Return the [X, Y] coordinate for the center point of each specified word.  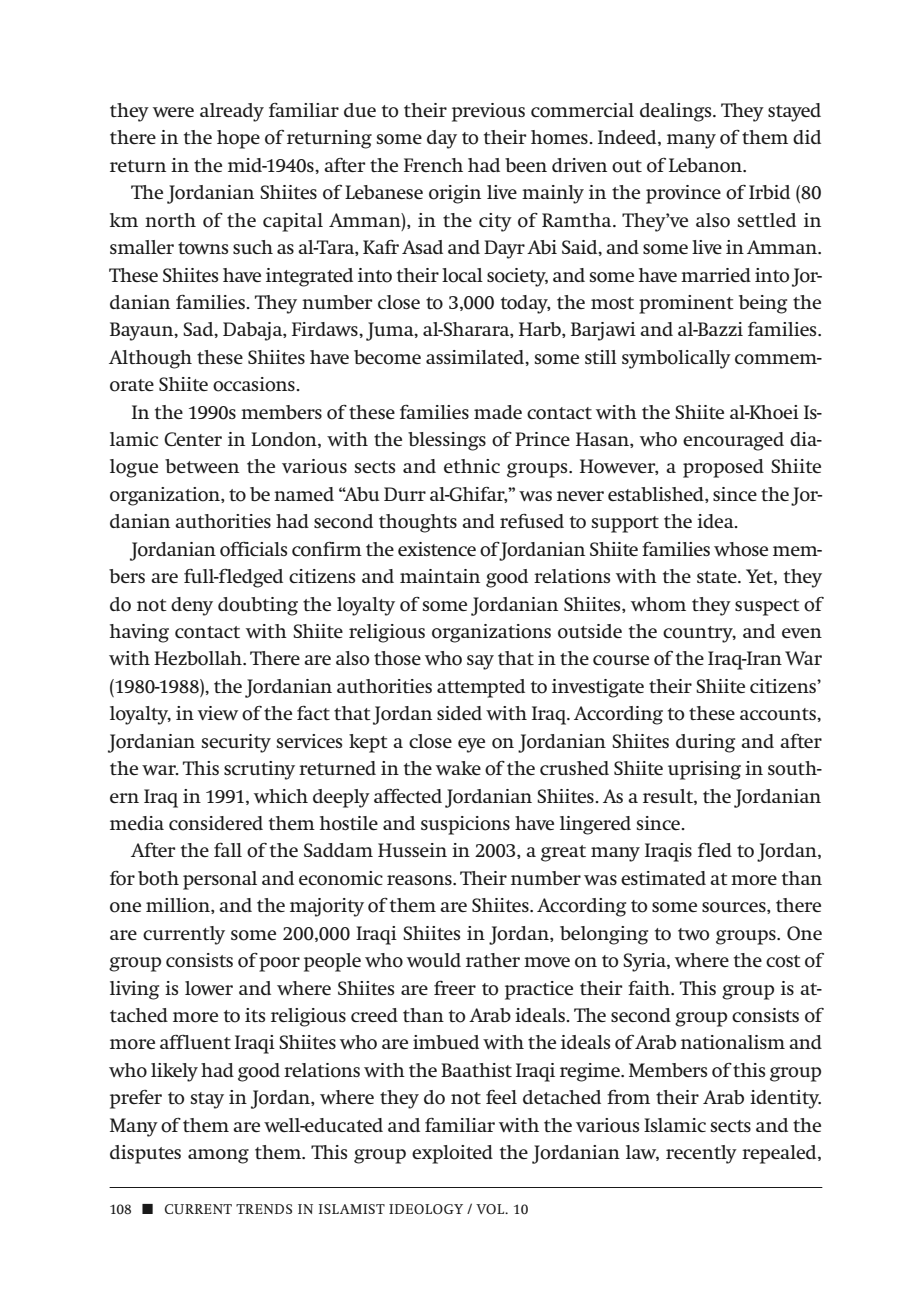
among [218, 1156]
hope [238, 139]
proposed [723, 468]
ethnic [472, 466]
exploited [452, 1154]
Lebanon [707, 165]
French [433, 165]
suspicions [465, 825]
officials [253, 549]
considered [216, 823]
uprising [704, 770]
